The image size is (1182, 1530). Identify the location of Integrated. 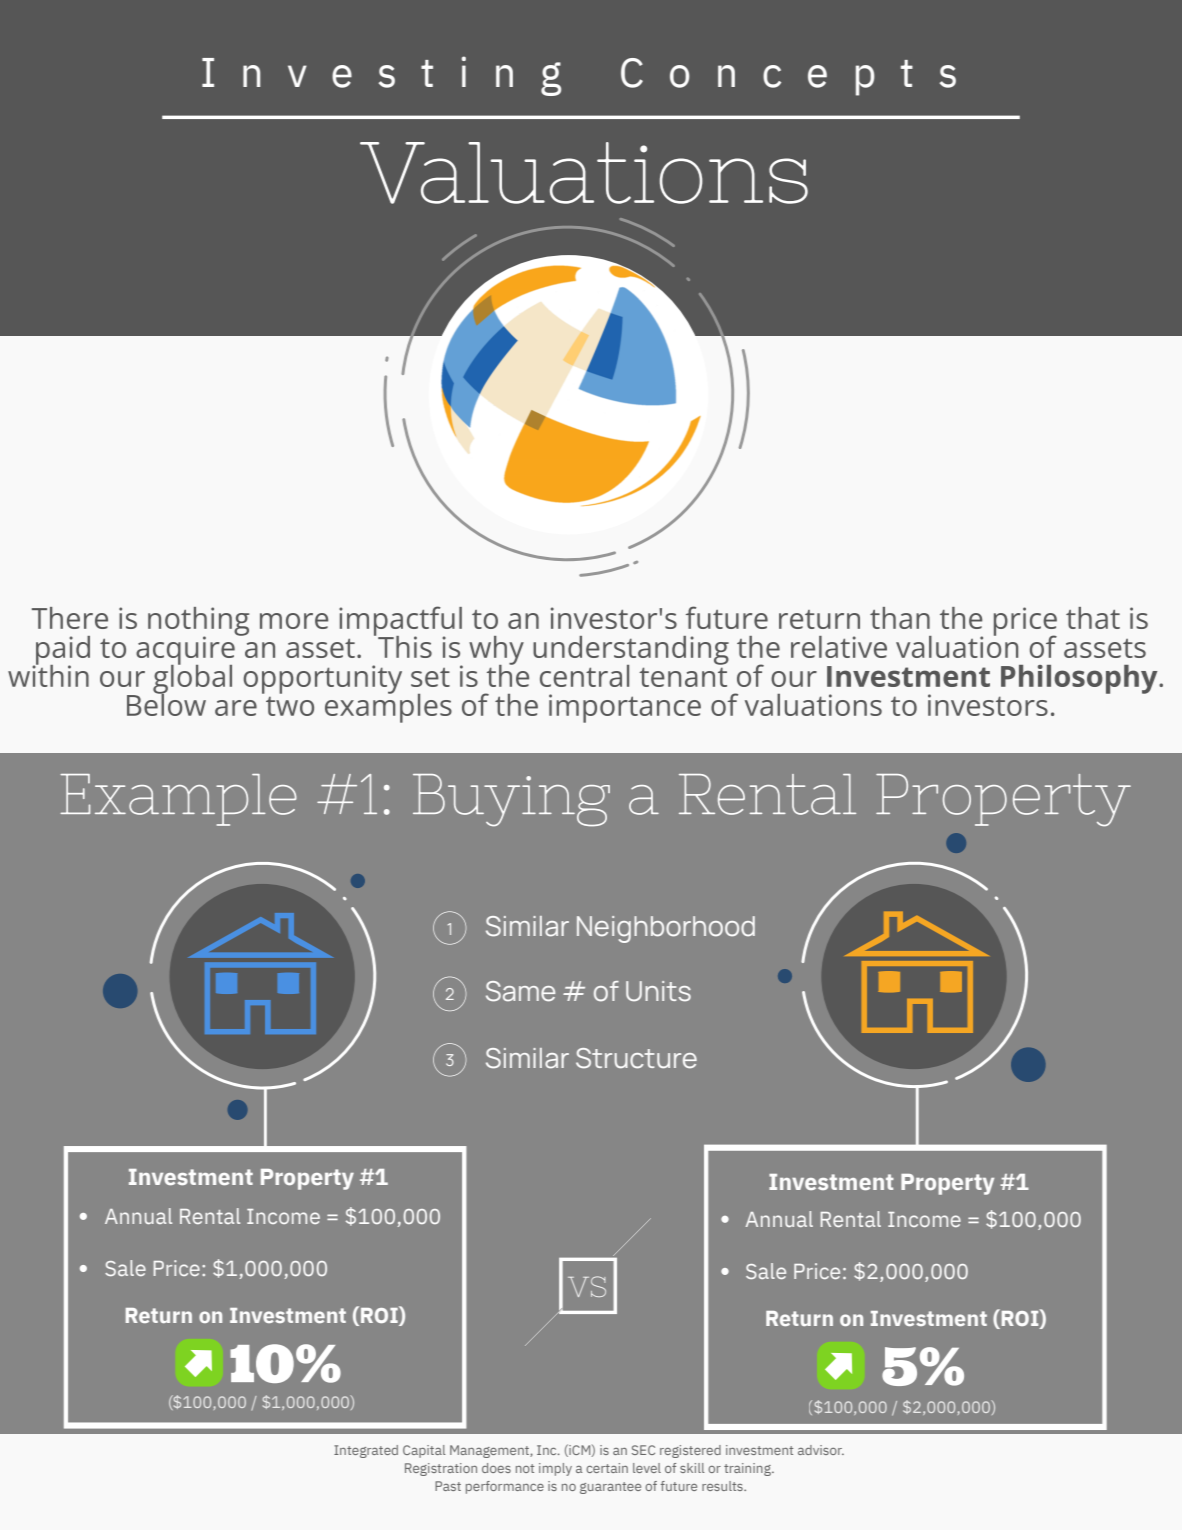
(366, 1451).
